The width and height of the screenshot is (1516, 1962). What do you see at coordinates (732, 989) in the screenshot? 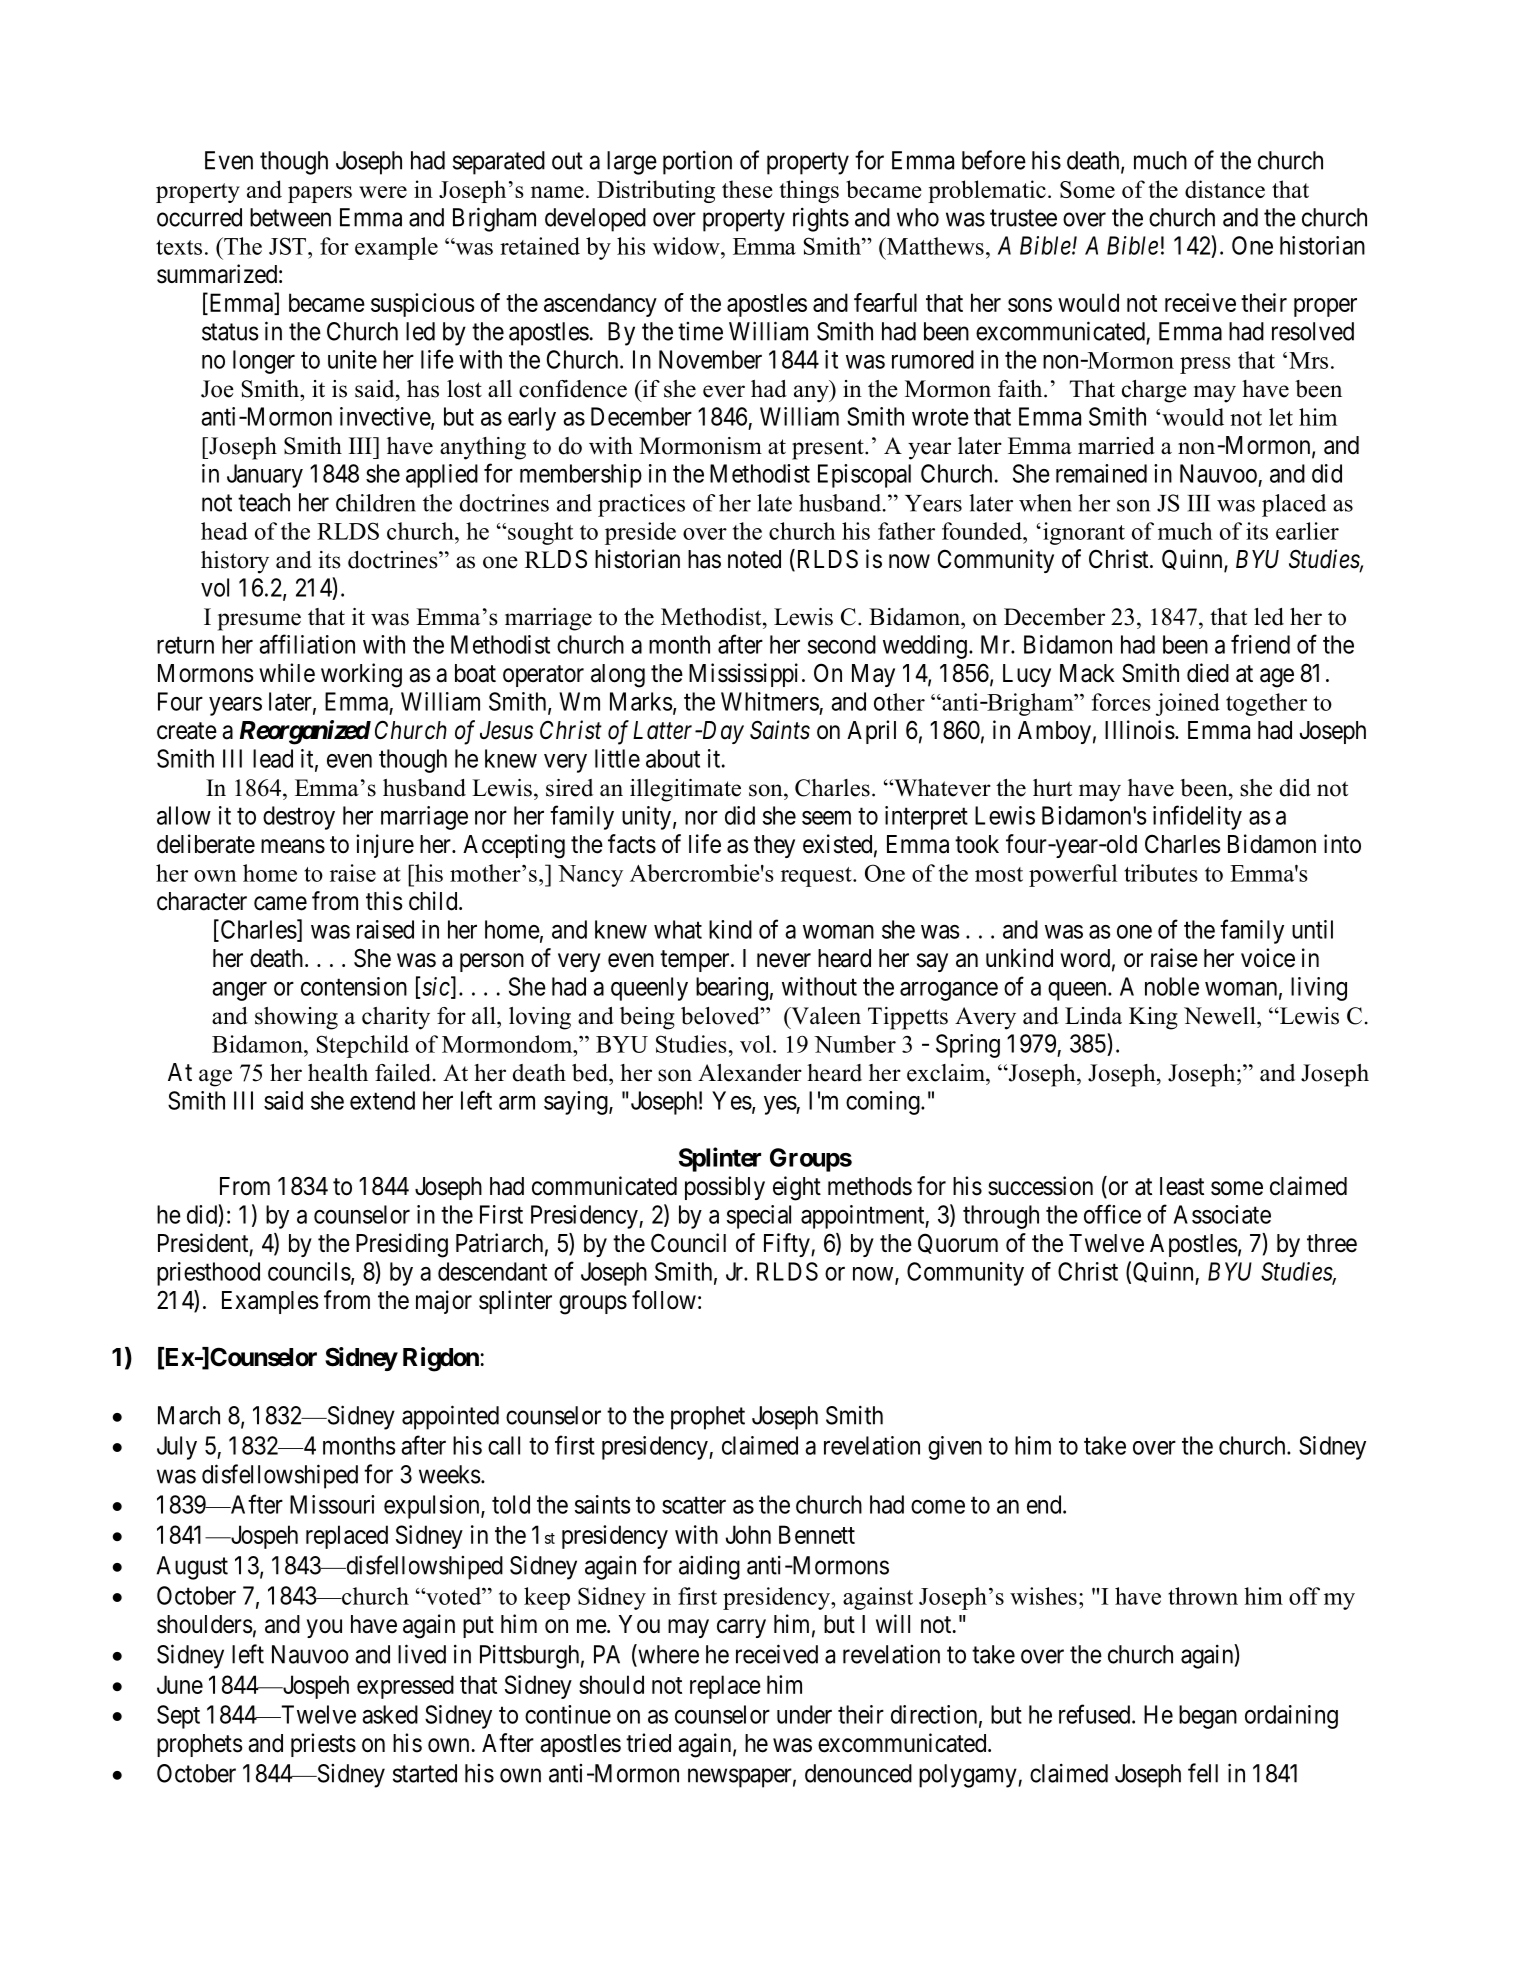
I see `bearing` at bounding box center [732, 989].
